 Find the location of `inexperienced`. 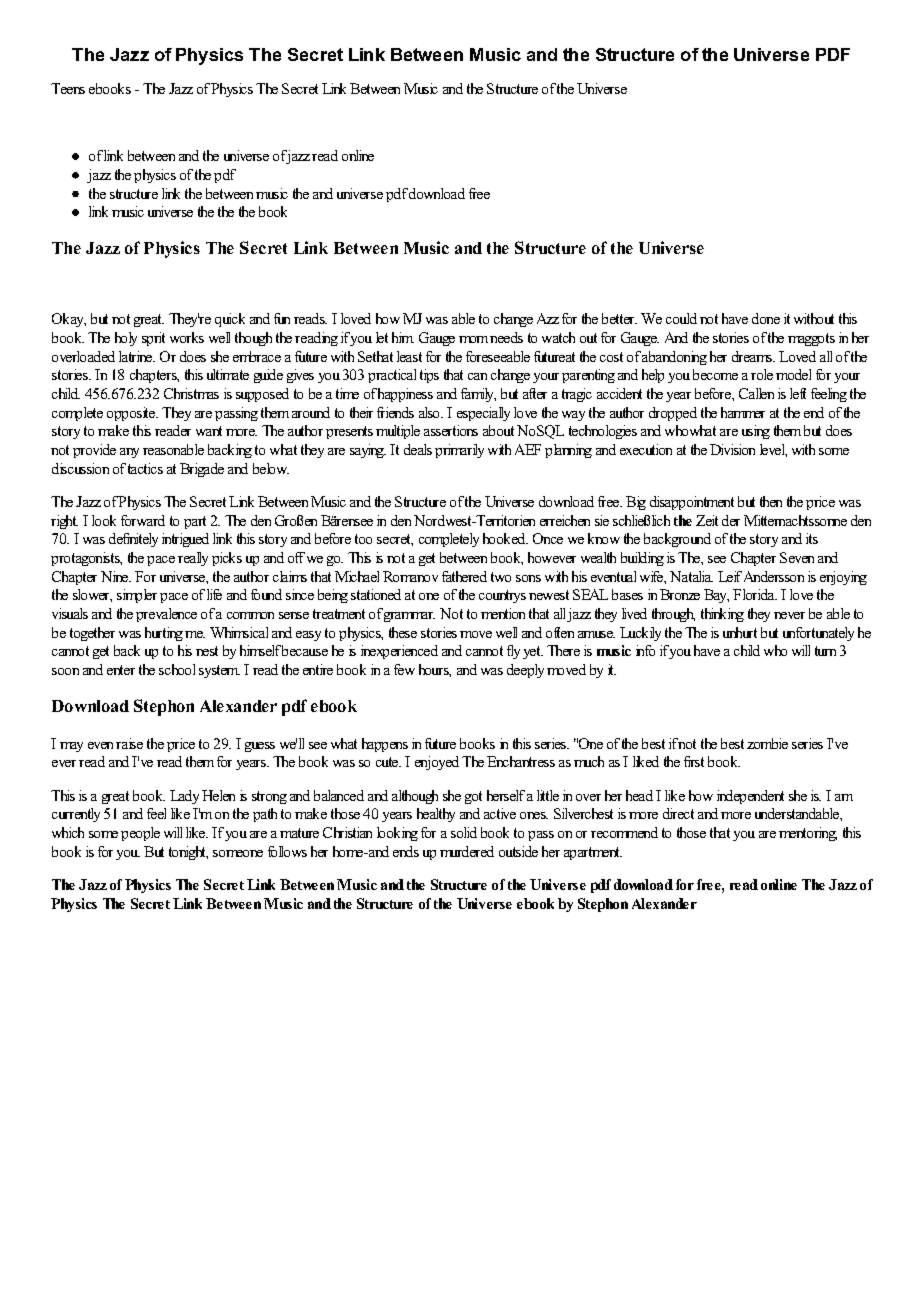

inexperienced is located at coordinates (399, 652).
